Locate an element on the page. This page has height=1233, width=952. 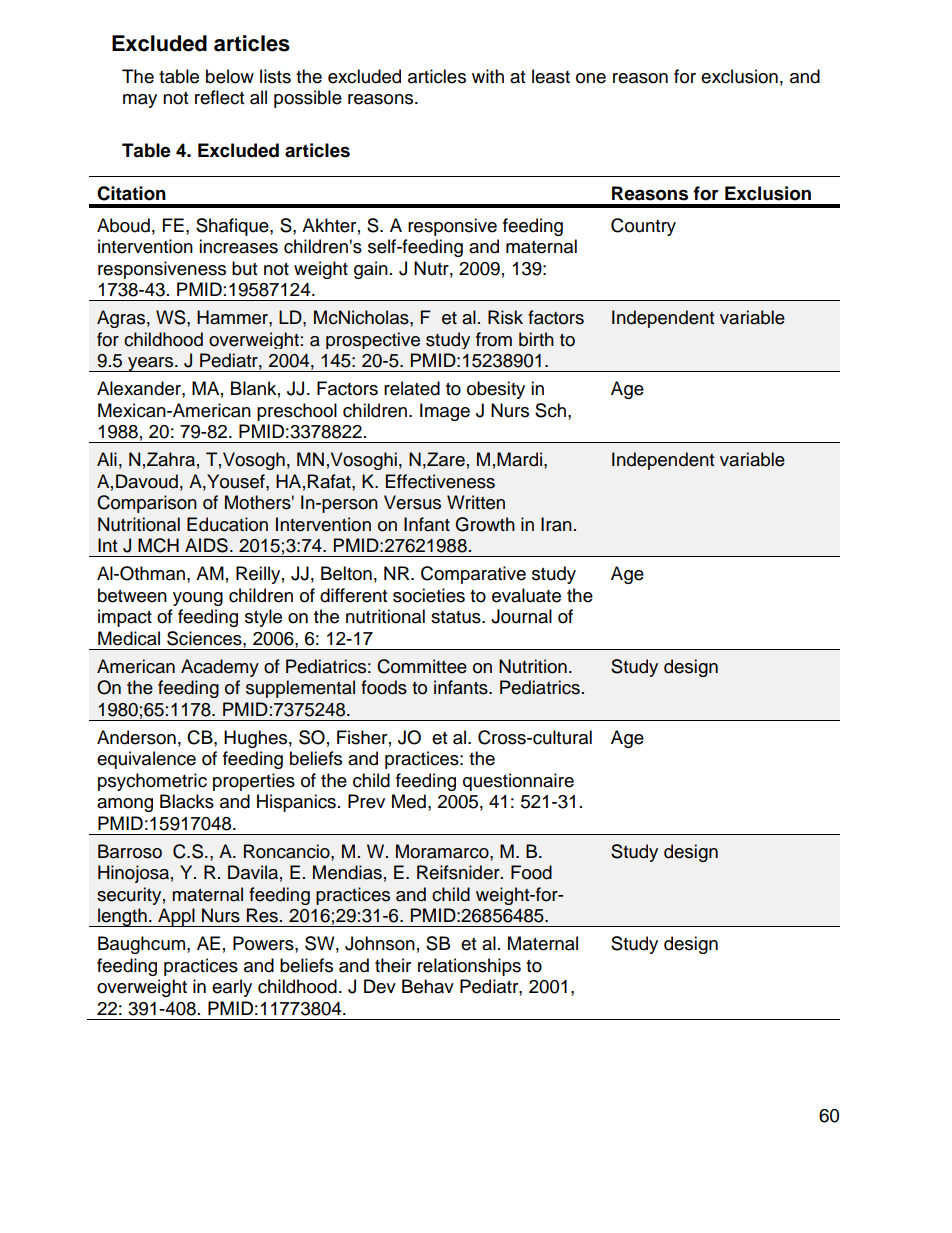
possible is located at coordinates (308, 99).
